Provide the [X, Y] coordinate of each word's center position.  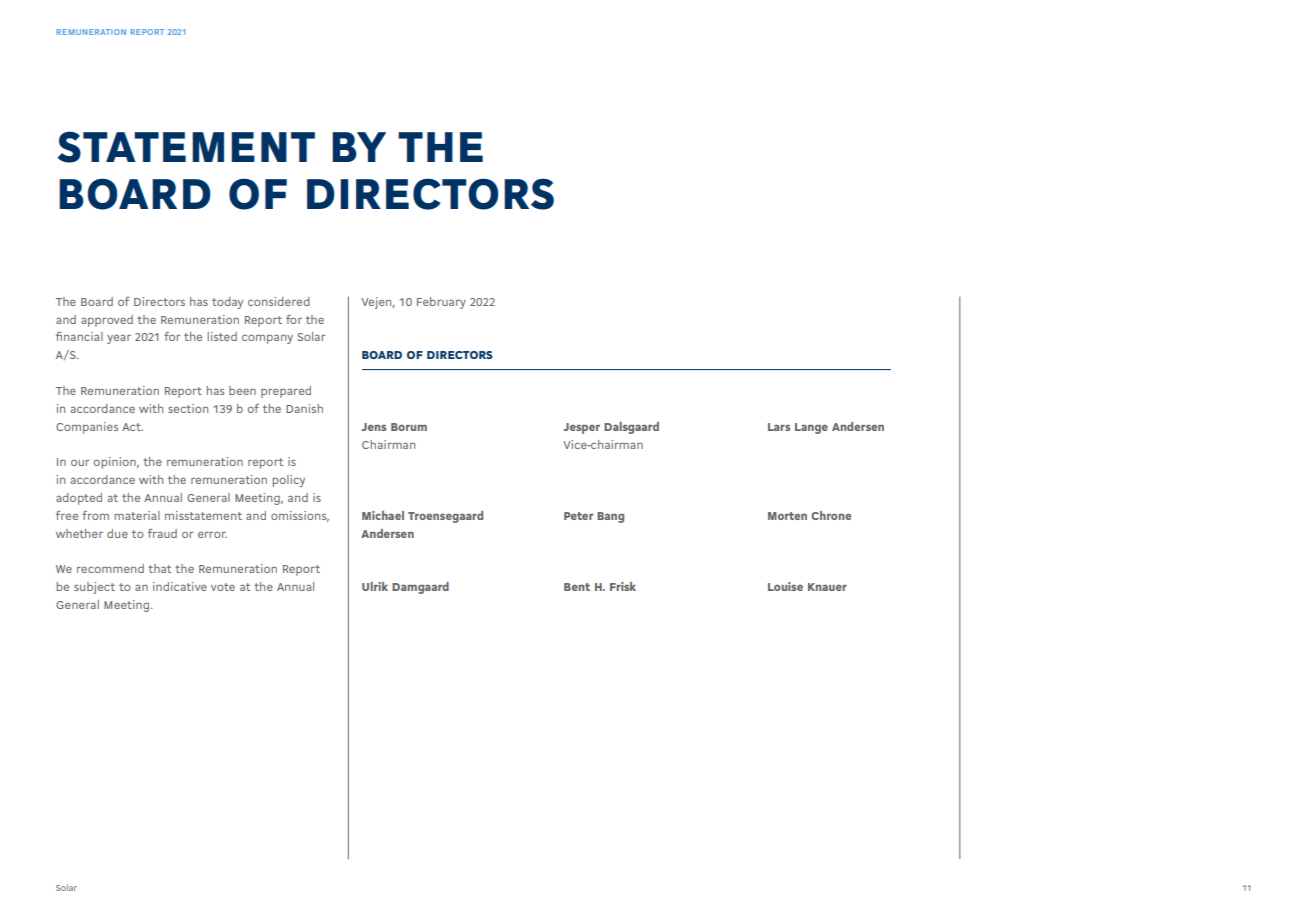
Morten [787, 516]
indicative [180, 586]
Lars [779, 427]
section [188, 408]
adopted [79, 499]
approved [107, 321]
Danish [304, 408]
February [441, 303]
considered [279, 301]
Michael [383, 515]
